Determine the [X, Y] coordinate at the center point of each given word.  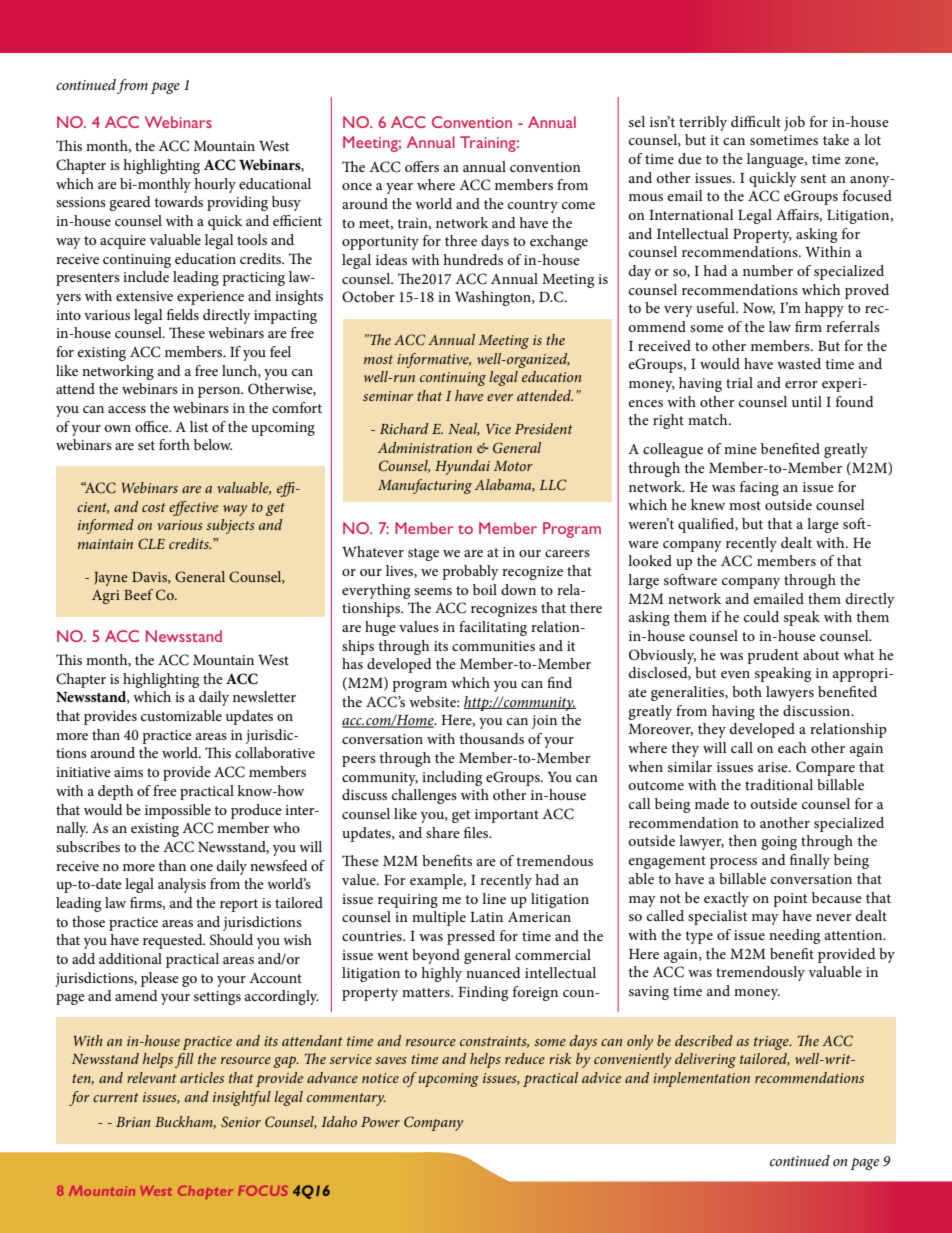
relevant [152, 1077]
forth [174, 444]
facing [759, 488]
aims [128, 772]
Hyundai [462, 467]
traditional [779, 784]
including [452, 778]
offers [422, 166]
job [794, 123]
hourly [215, 185]
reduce [525, 1058]
